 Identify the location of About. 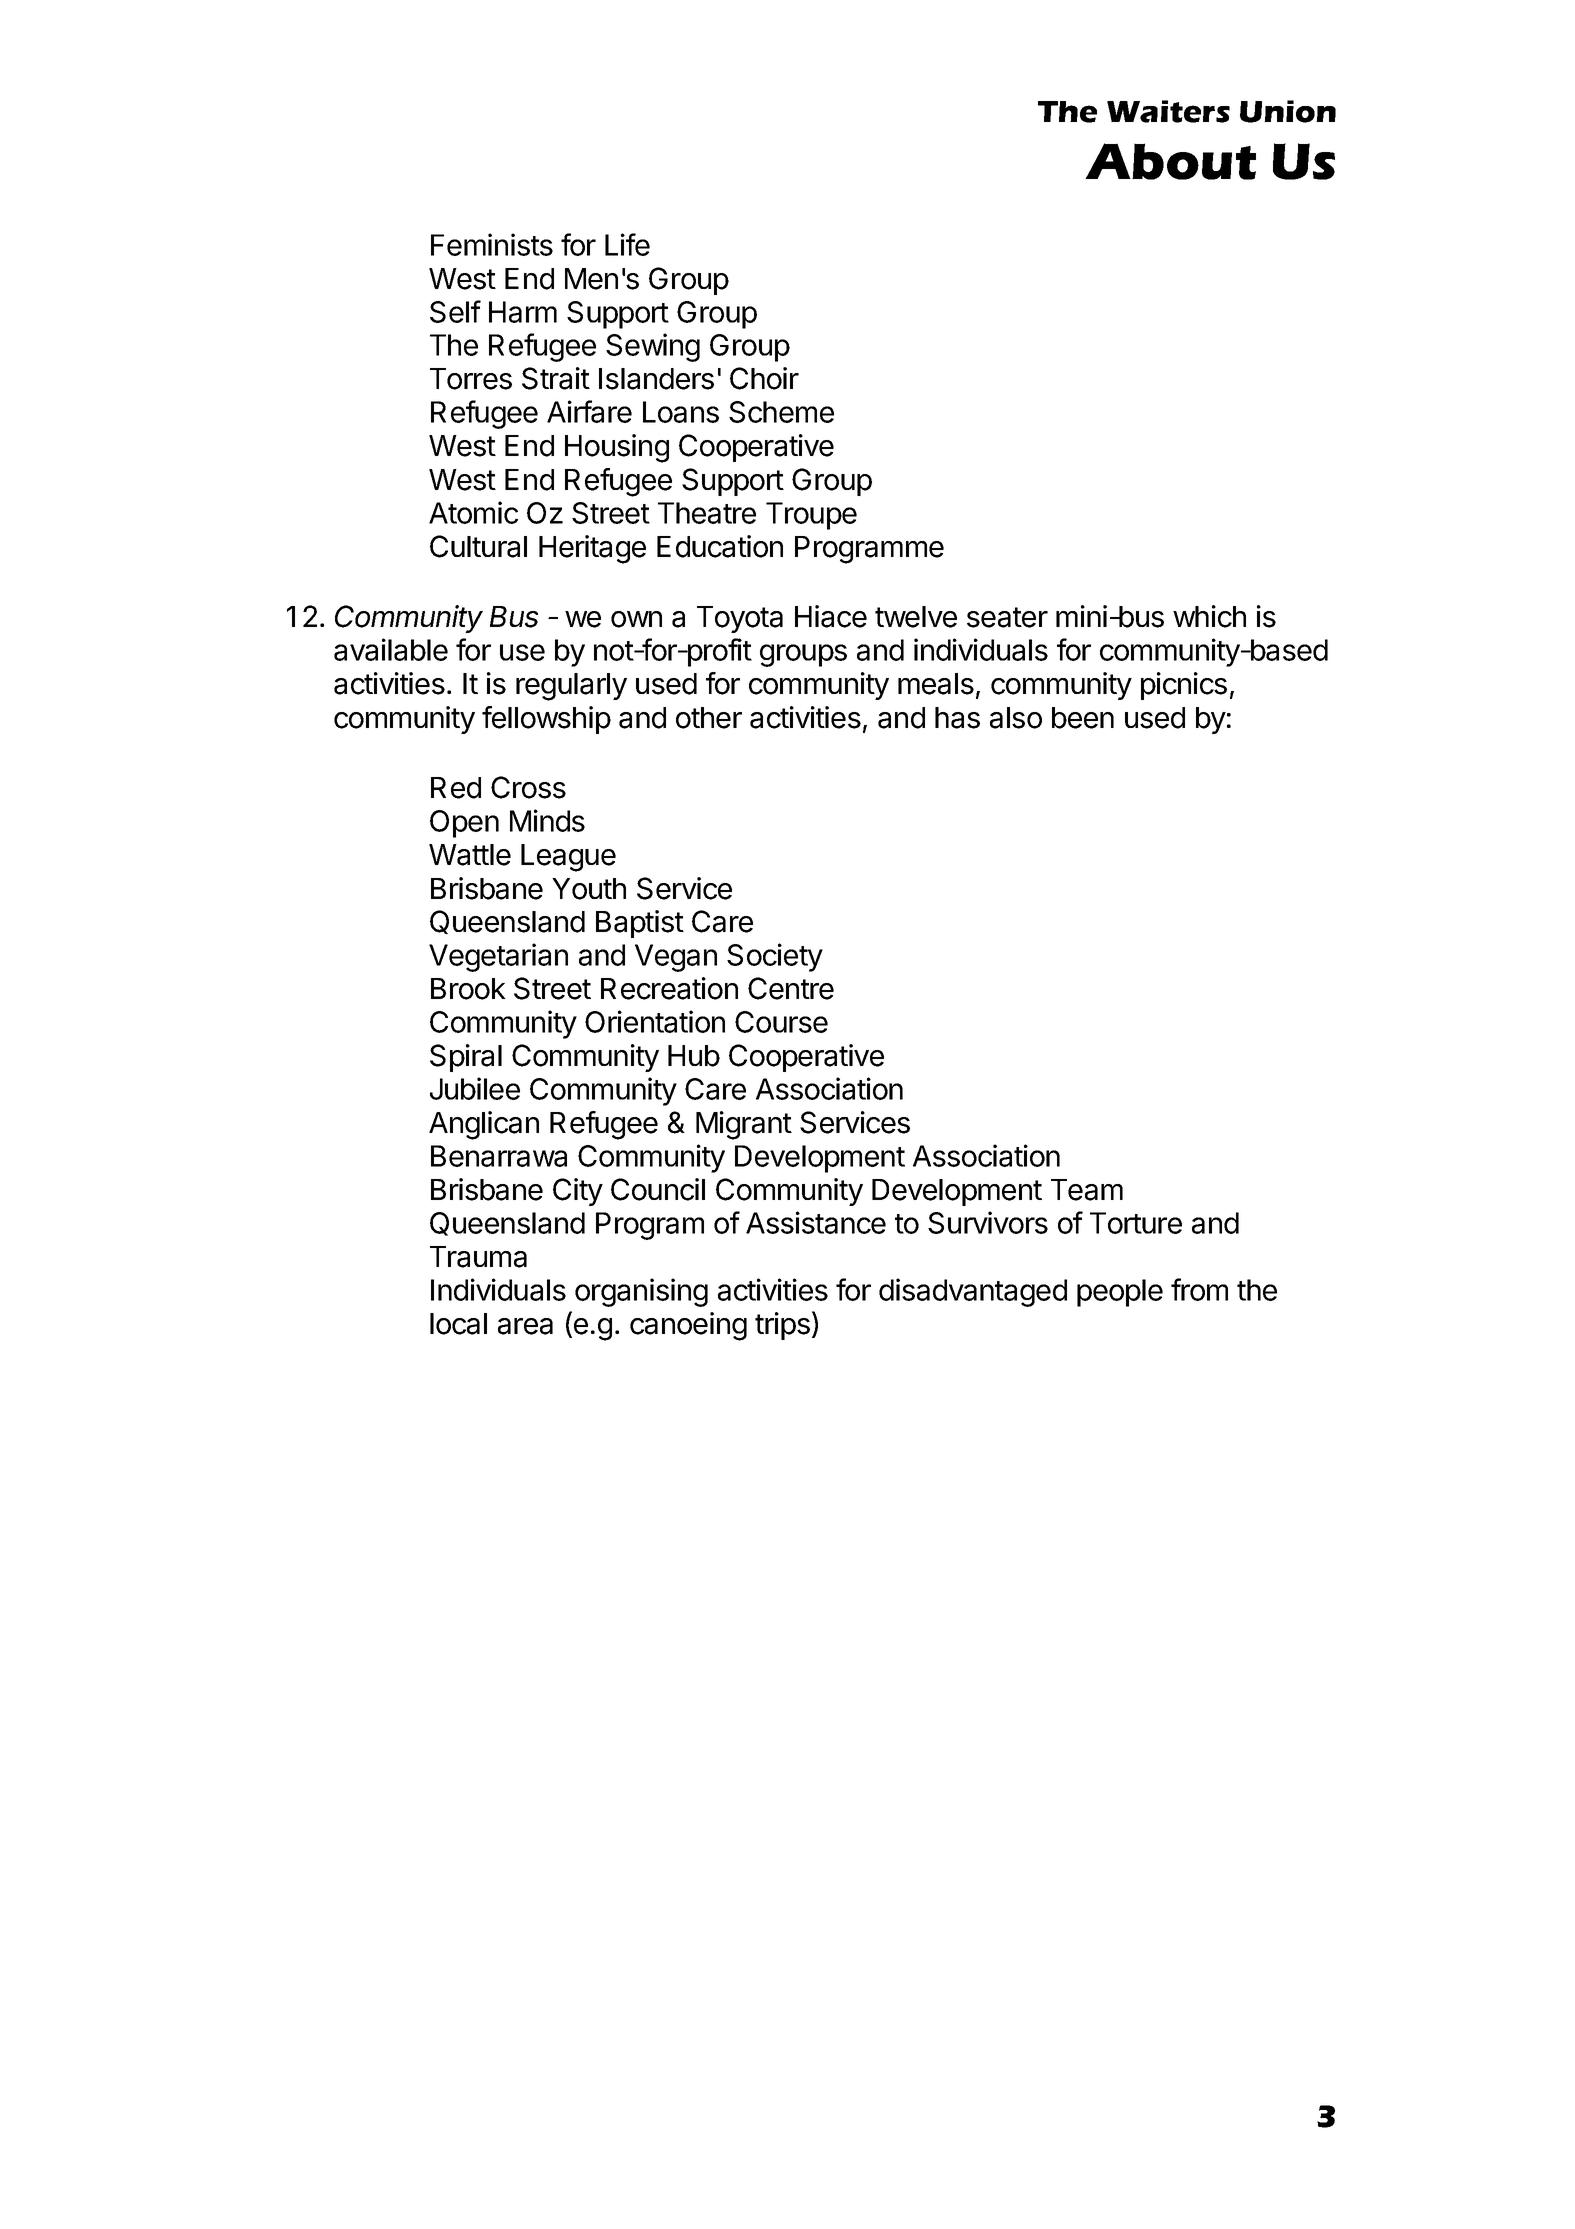
(1170, 161).
